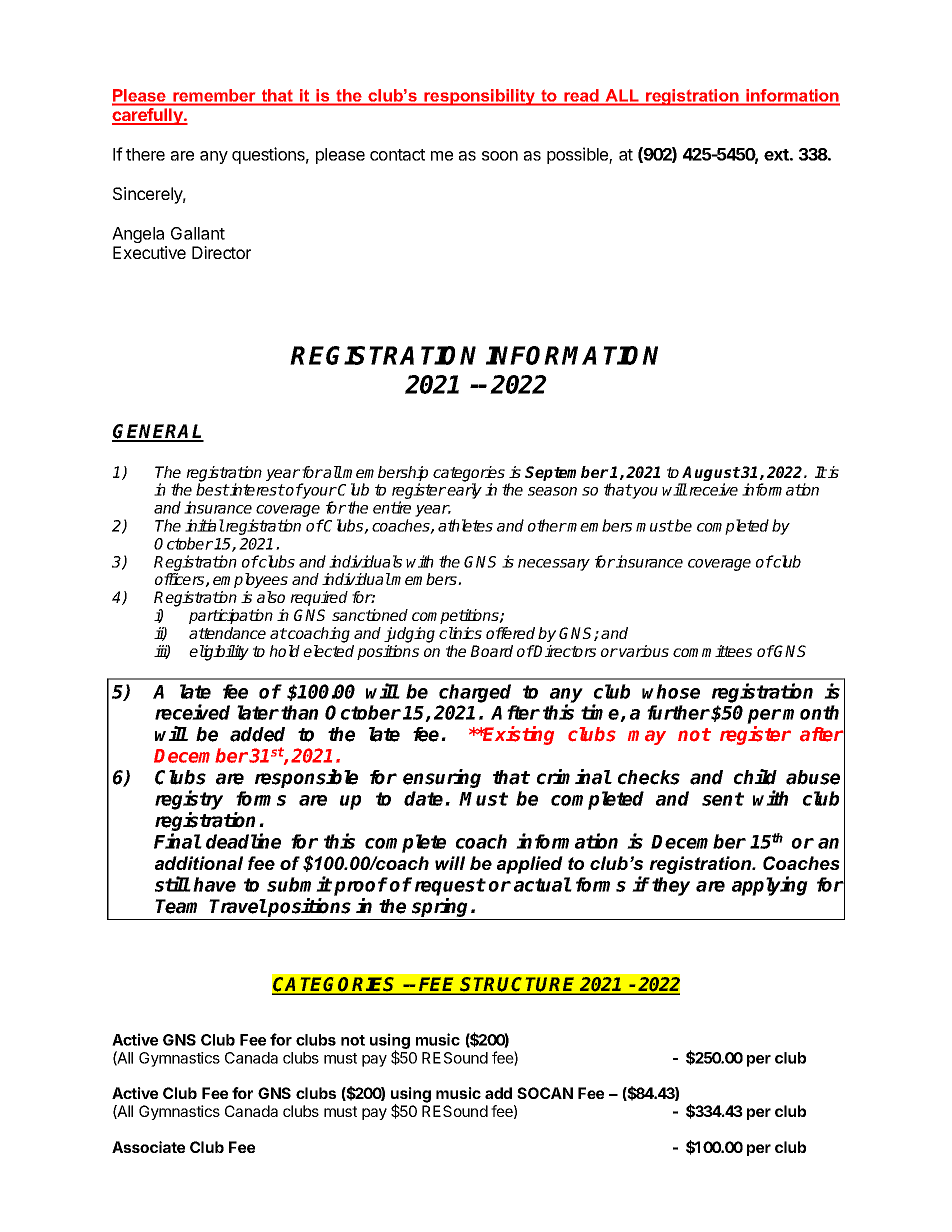  I want to click on clinics, so click(460, 633).
